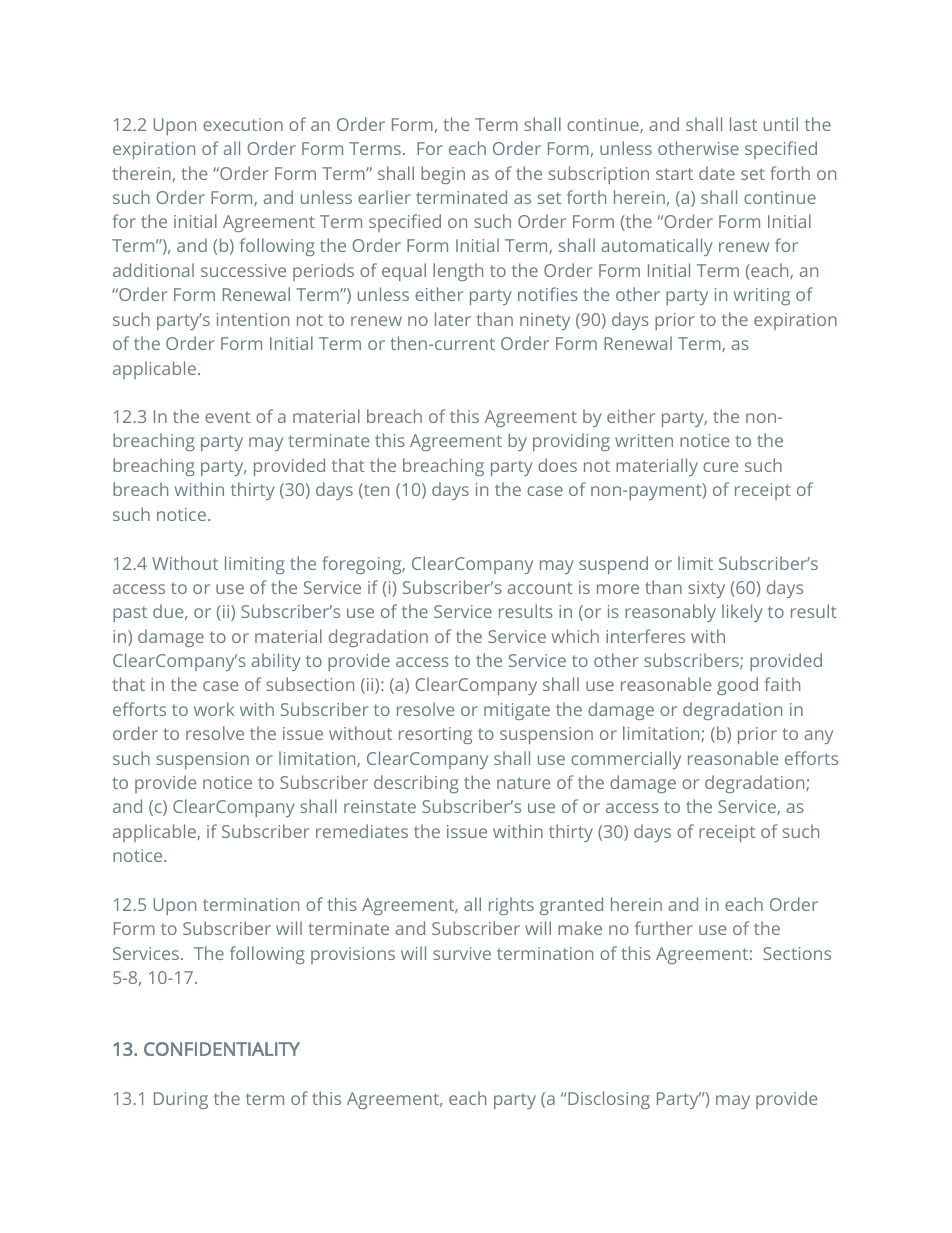 The width and height of the screenshot is (952, 1233). I want to click on further, so click(664, 928).
